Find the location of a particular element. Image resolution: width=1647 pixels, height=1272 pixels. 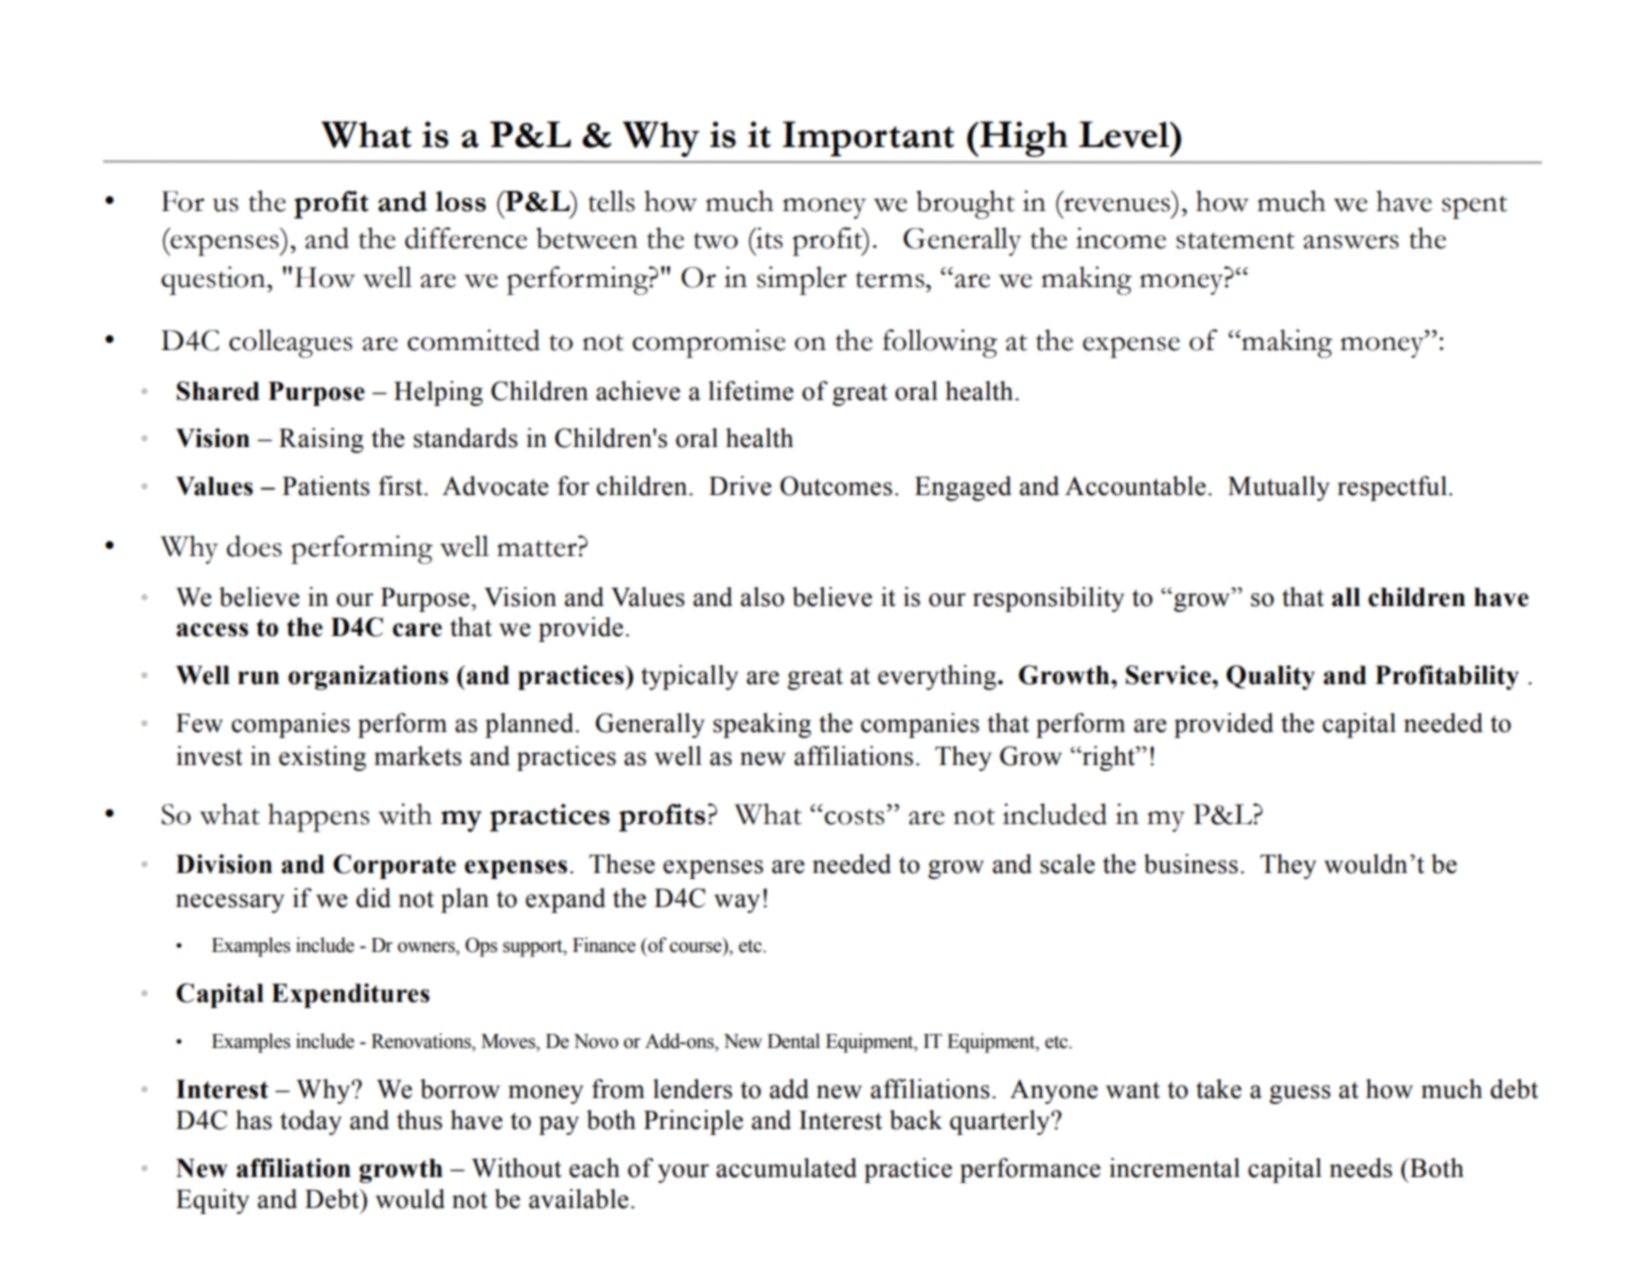

accumulated is located at coordinates (786, 1168).
